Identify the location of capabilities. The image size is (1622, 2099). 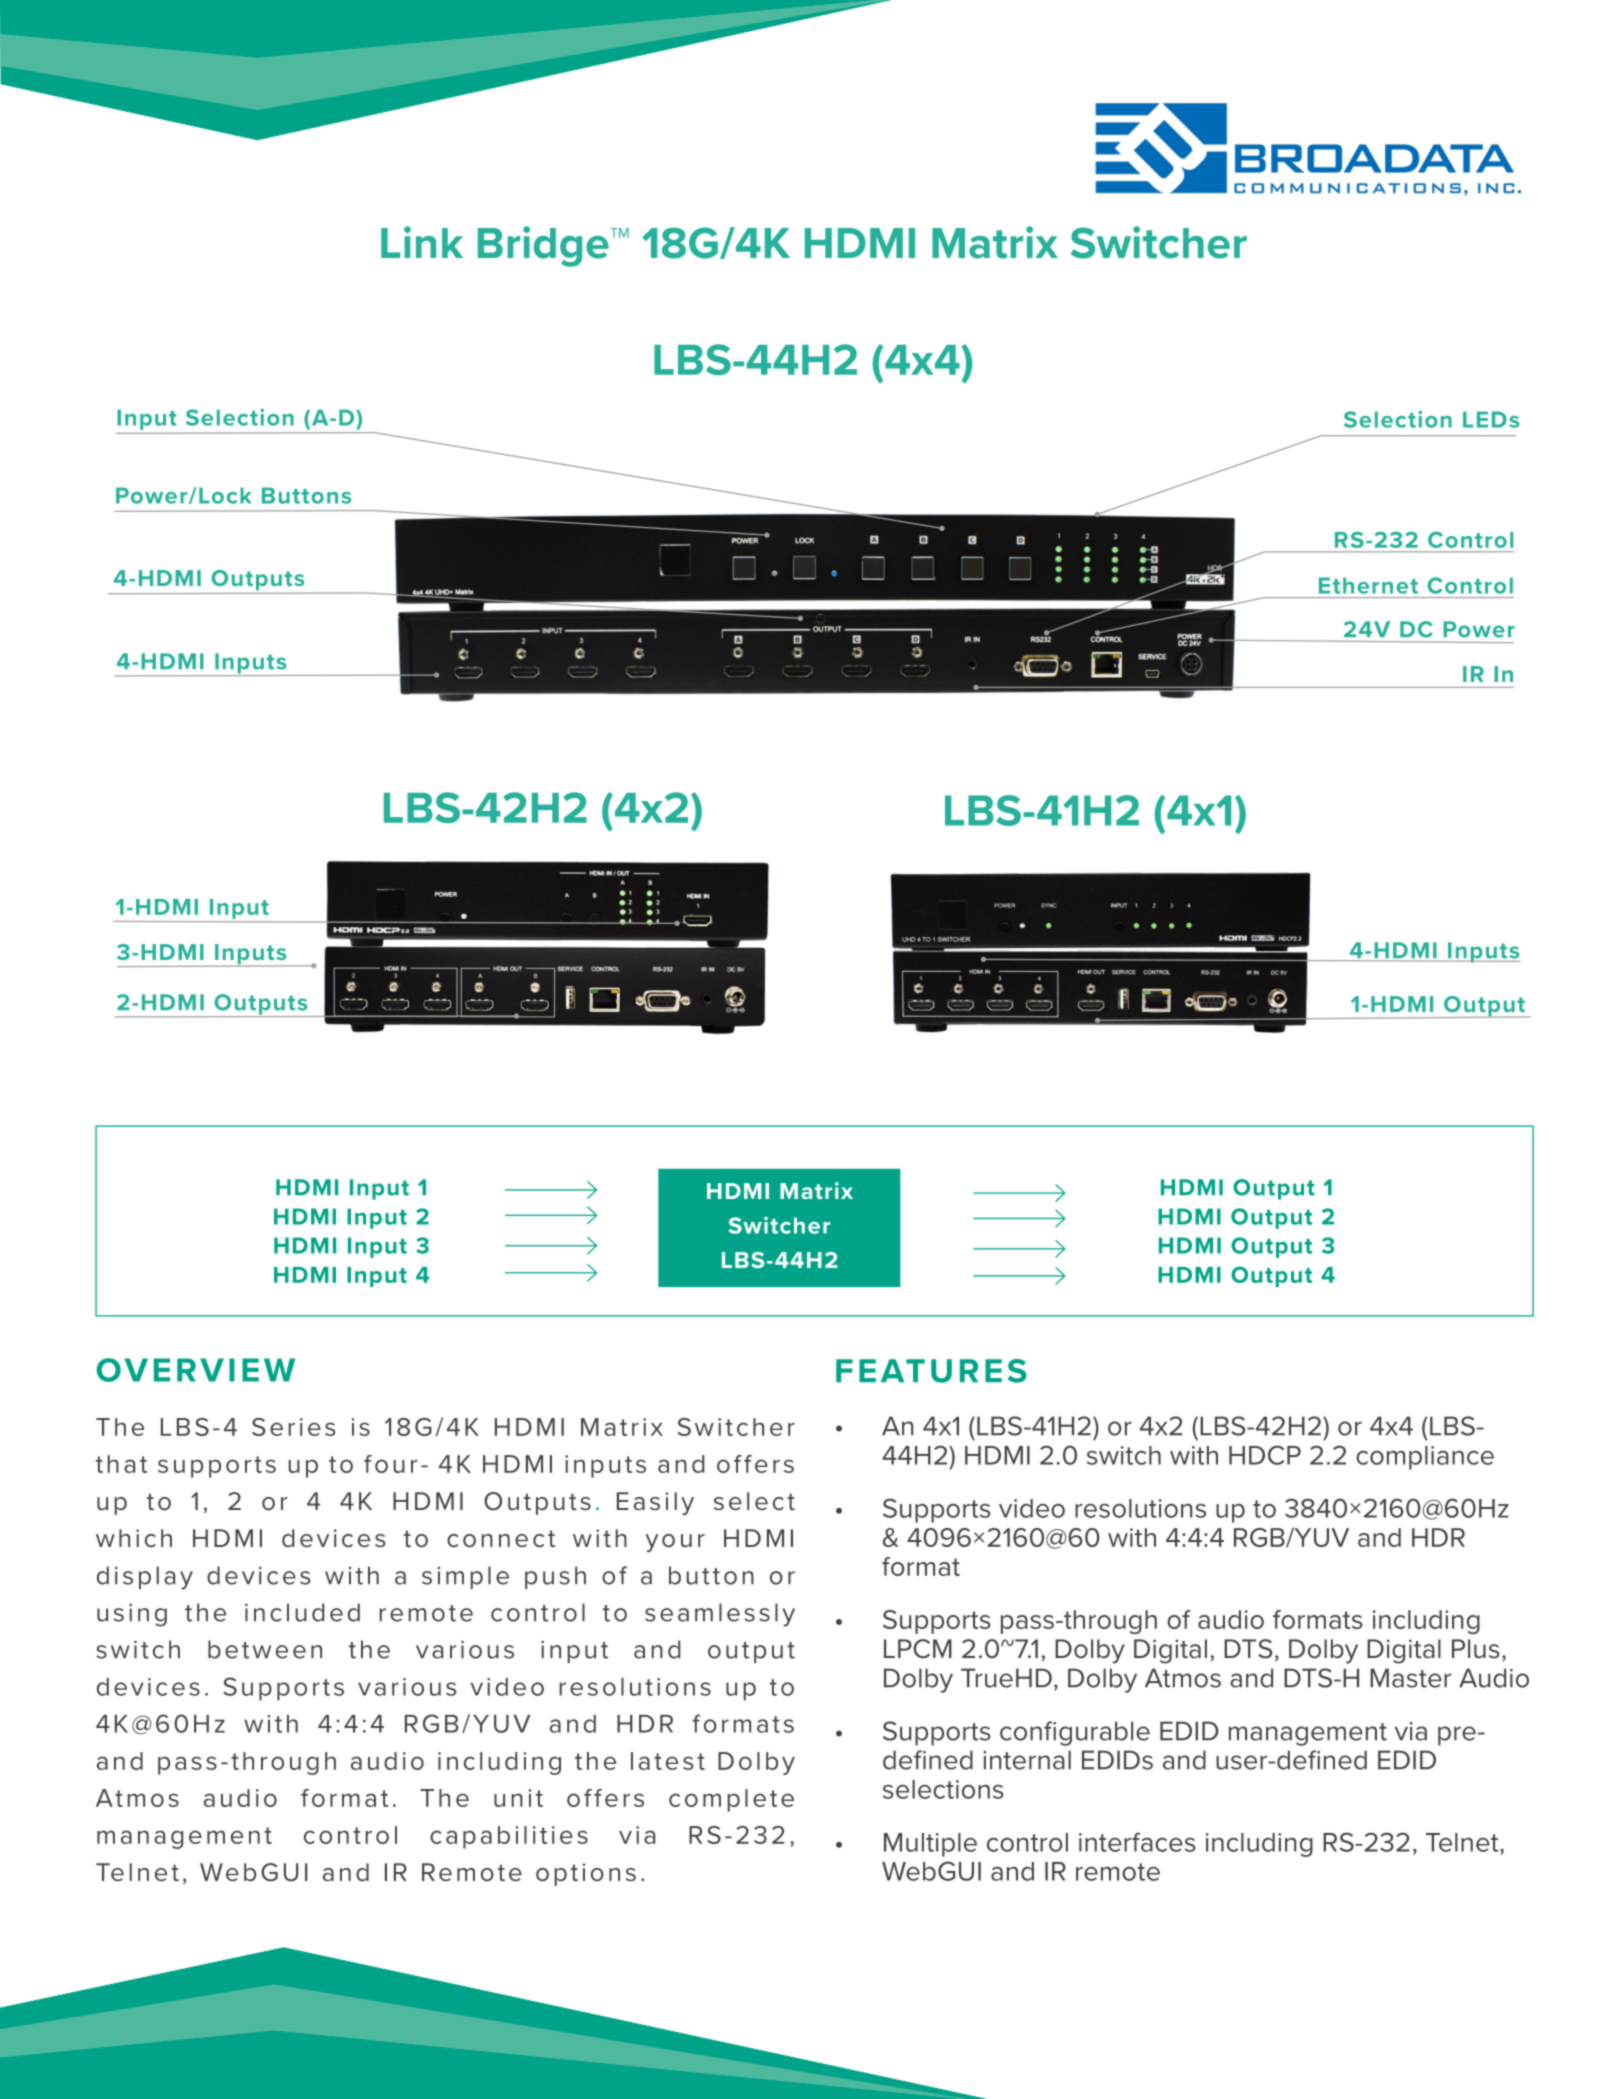
(509, 1837).
